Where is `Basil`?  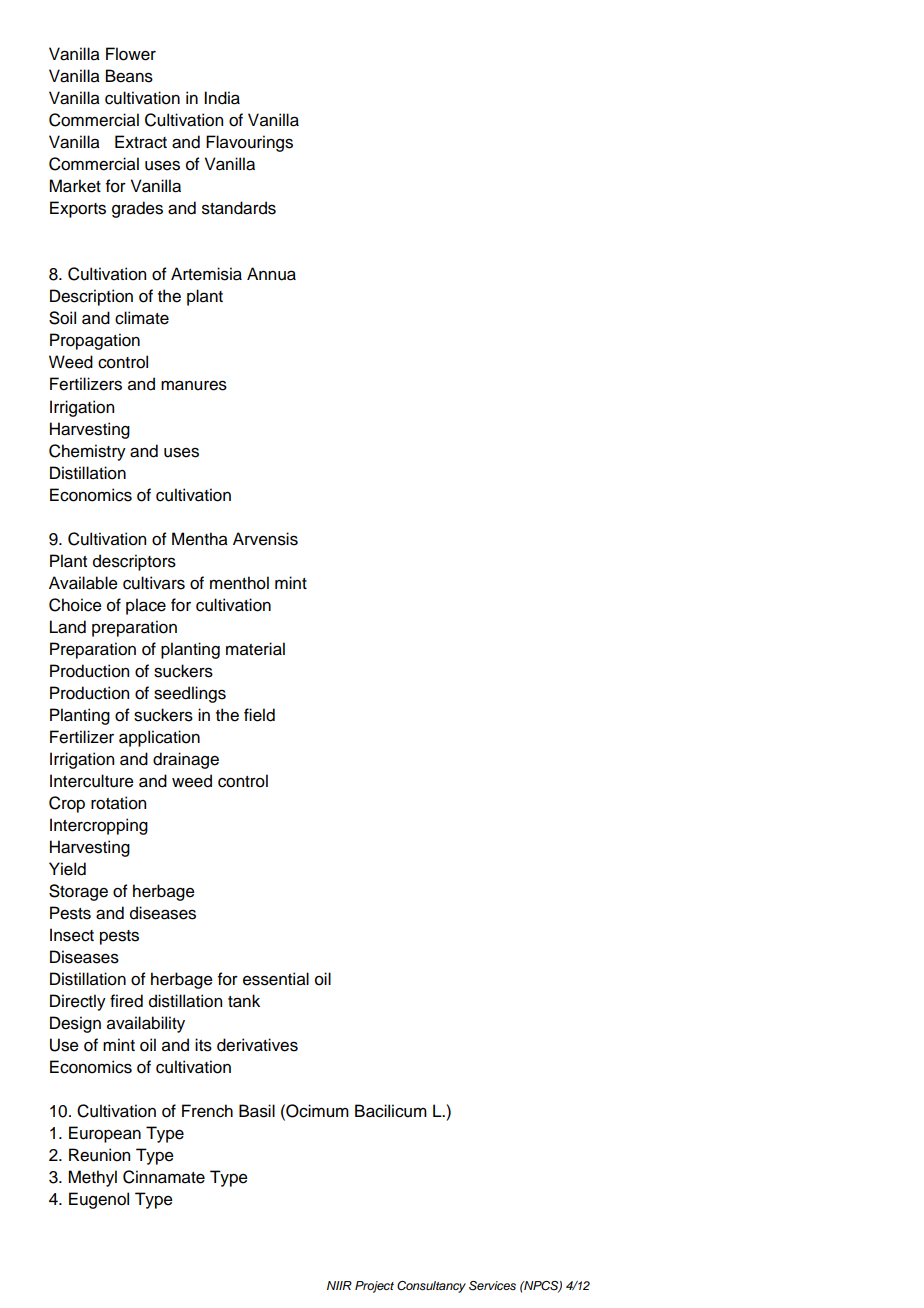
Basil is located at coordinates (257, 1111).
